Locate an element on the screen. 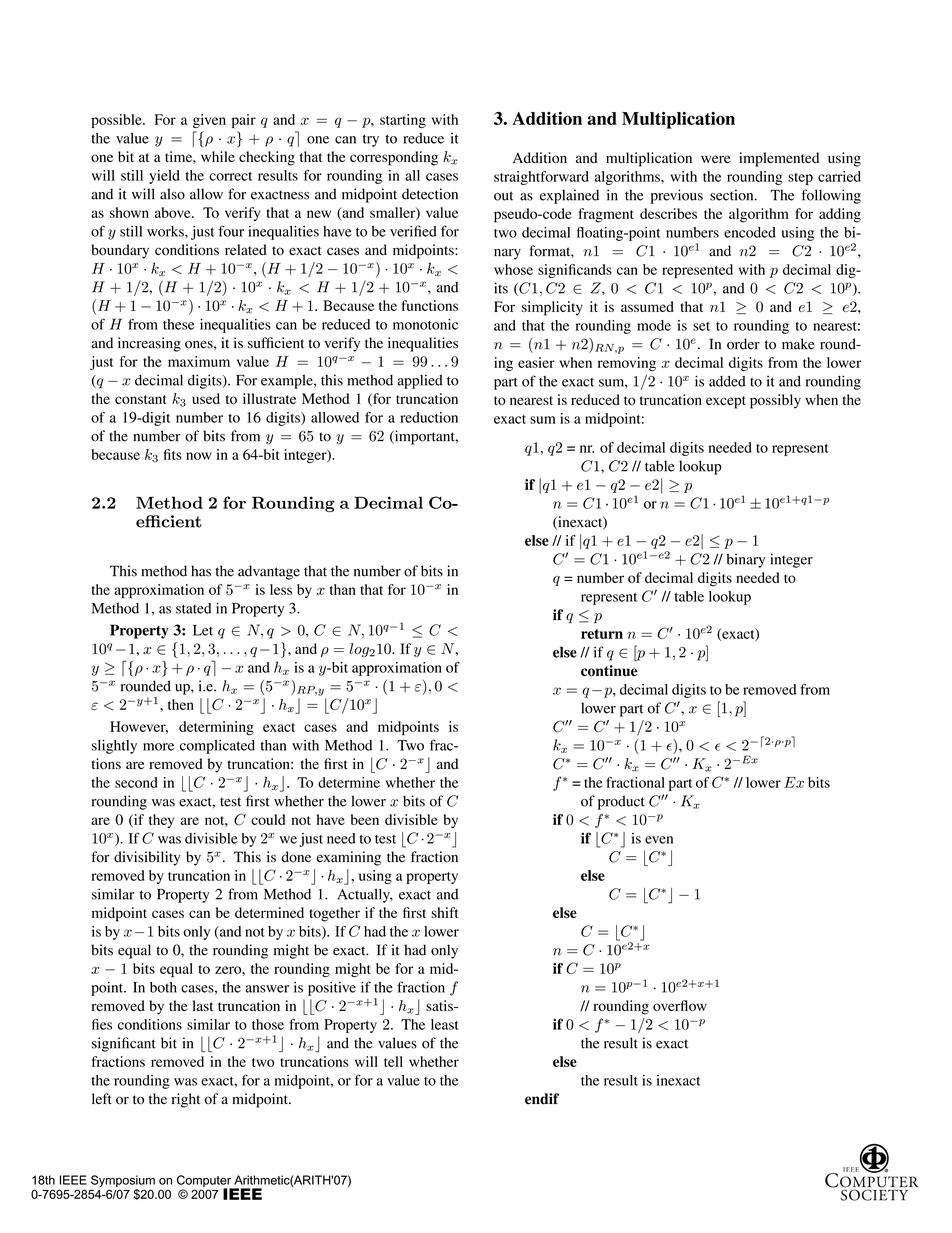 The image size is (952, 1233). reduction is located at coordinates (429, 417).
